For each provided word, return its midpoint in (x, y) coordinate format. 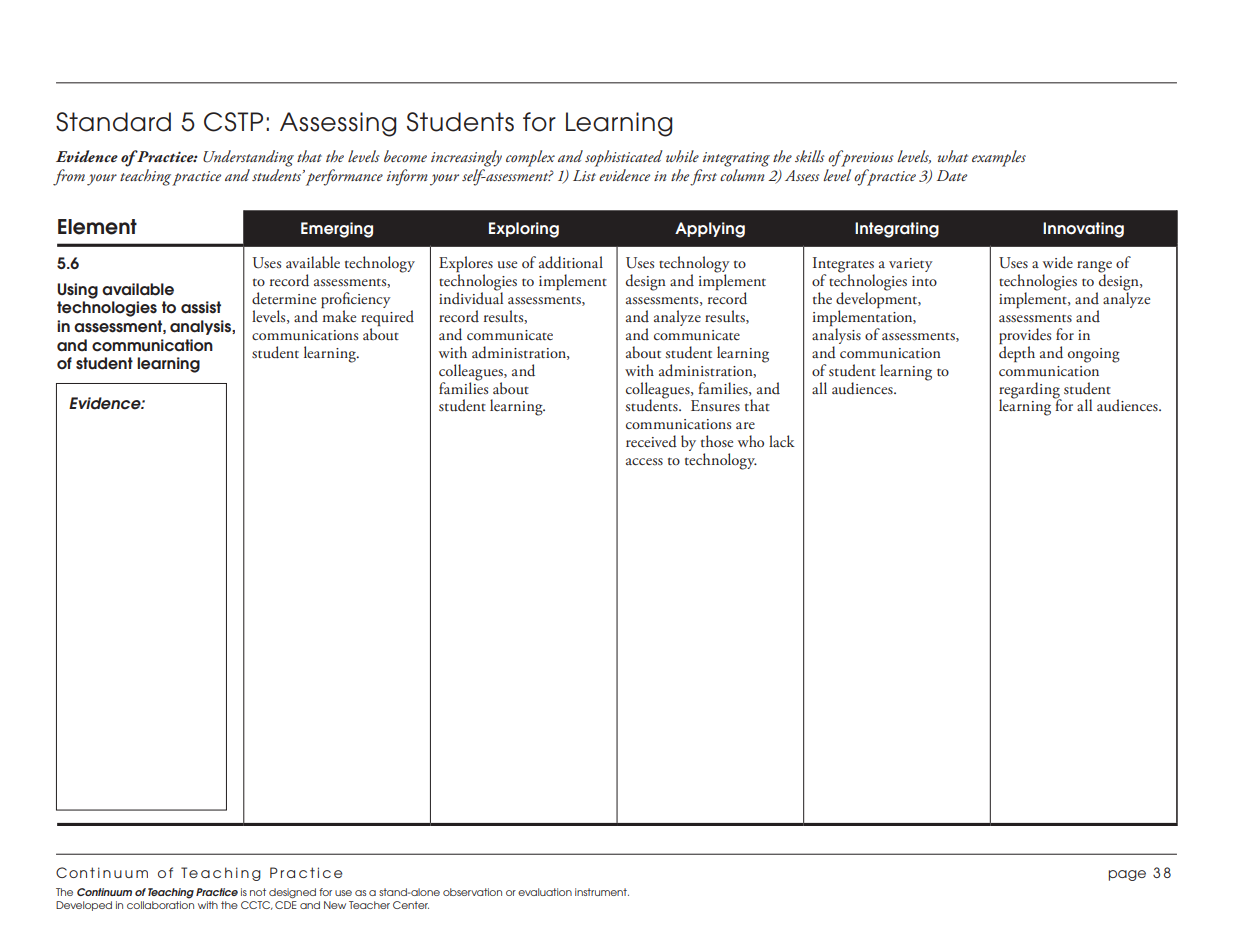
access (644, 461)
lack (782, 441)
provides (1025, 337)
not (258, 892)
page (1127, 875)
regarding (1030, 391)
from (69, 177)
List (584, 175)
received (651, 441)
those (717, 441)
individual (471, 297)
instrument (602, 892)
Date (952, 175)
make (339, 316)
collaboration (160, 905)
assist (201, 307)
